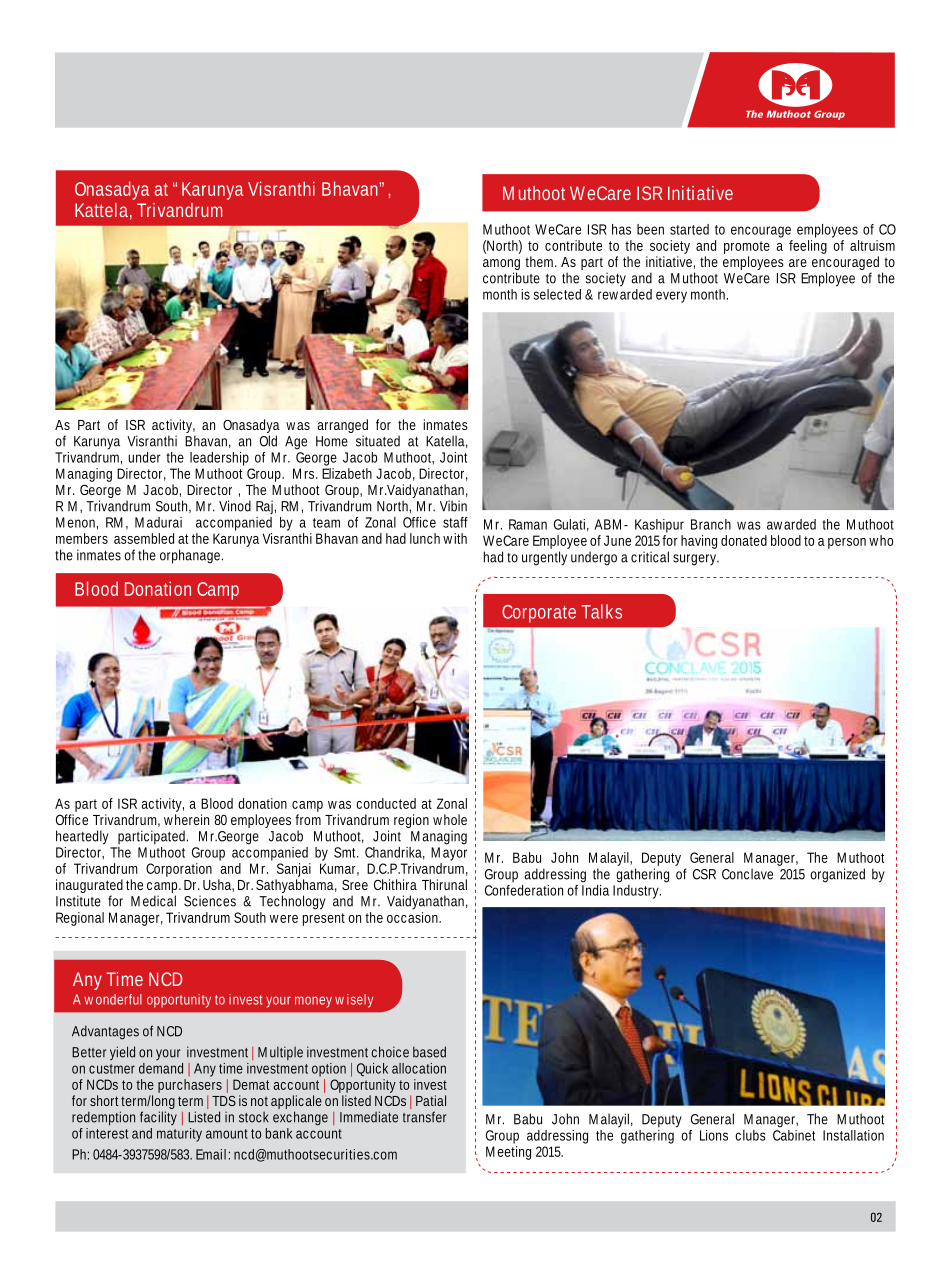 This page has height=1288, width=951. I want to click on them, so click(541, 261).
